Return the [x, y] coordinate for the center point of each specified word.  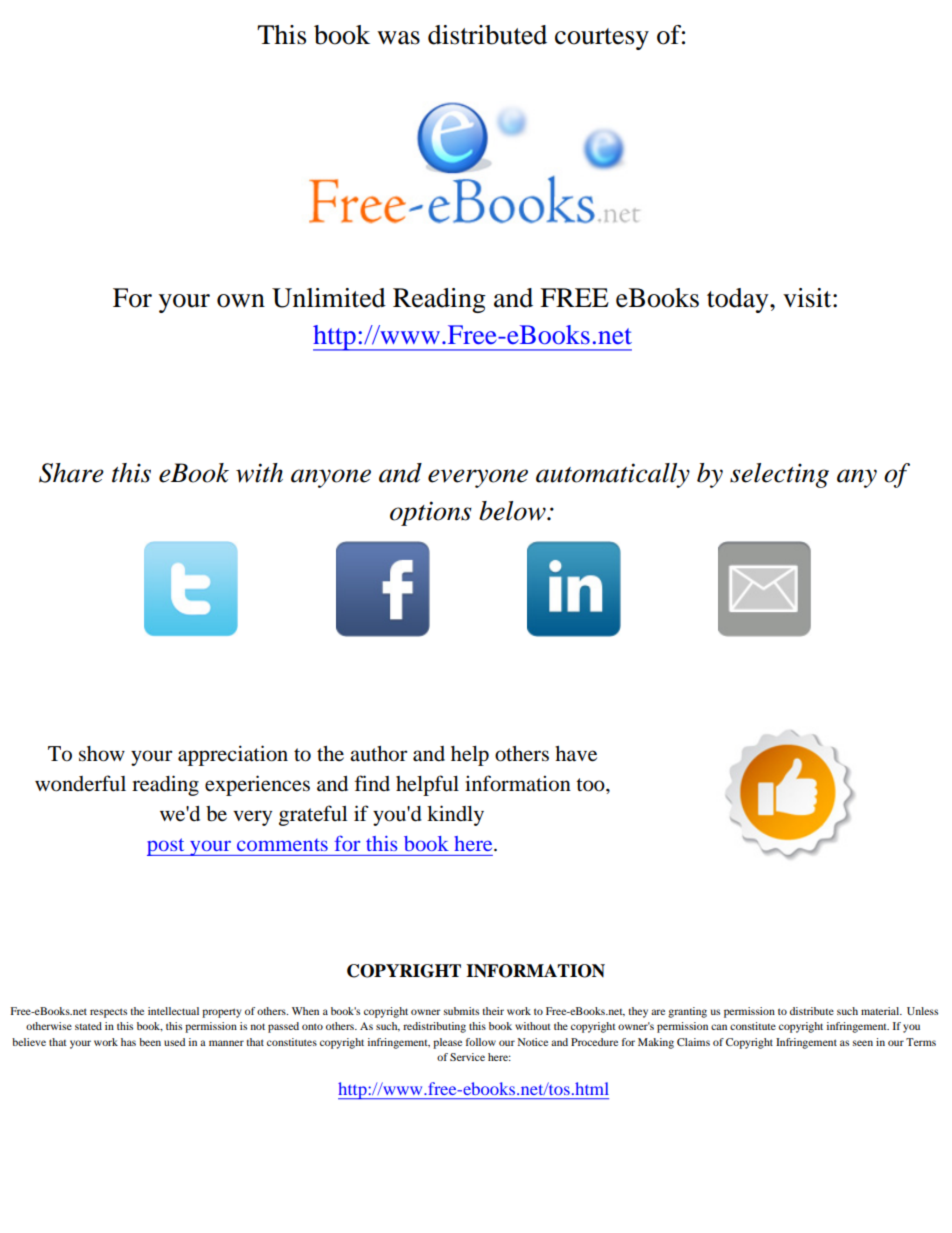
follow [481, 1042]
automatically [613, 475]
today [739, 300]
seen [863, 1043]
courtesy [602, 39]
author [379, 754]
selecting [779, 475]
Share [71, 473]
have [576, 754]
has [128, 1042]
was [398, 38]
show [102, 754]
